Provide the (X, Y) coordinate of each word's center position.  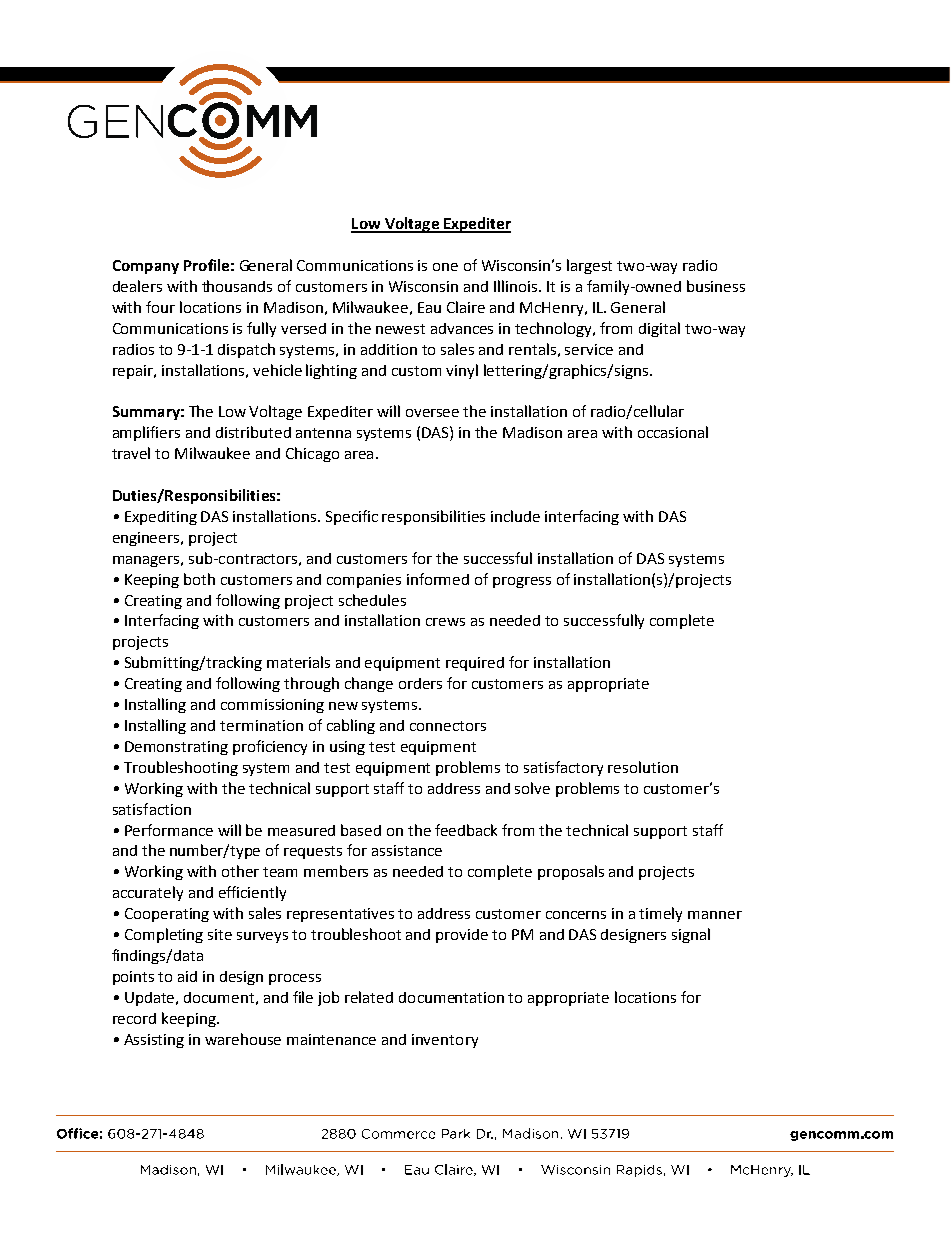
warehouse (243, 1039)
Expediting (161, 518)
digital (659, 329)
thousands (237, 286)
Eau (429, 307)
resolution (643, 767)
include (515, 516)
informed (438, 579)
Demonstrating (176, 748)
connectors (448, 726)
